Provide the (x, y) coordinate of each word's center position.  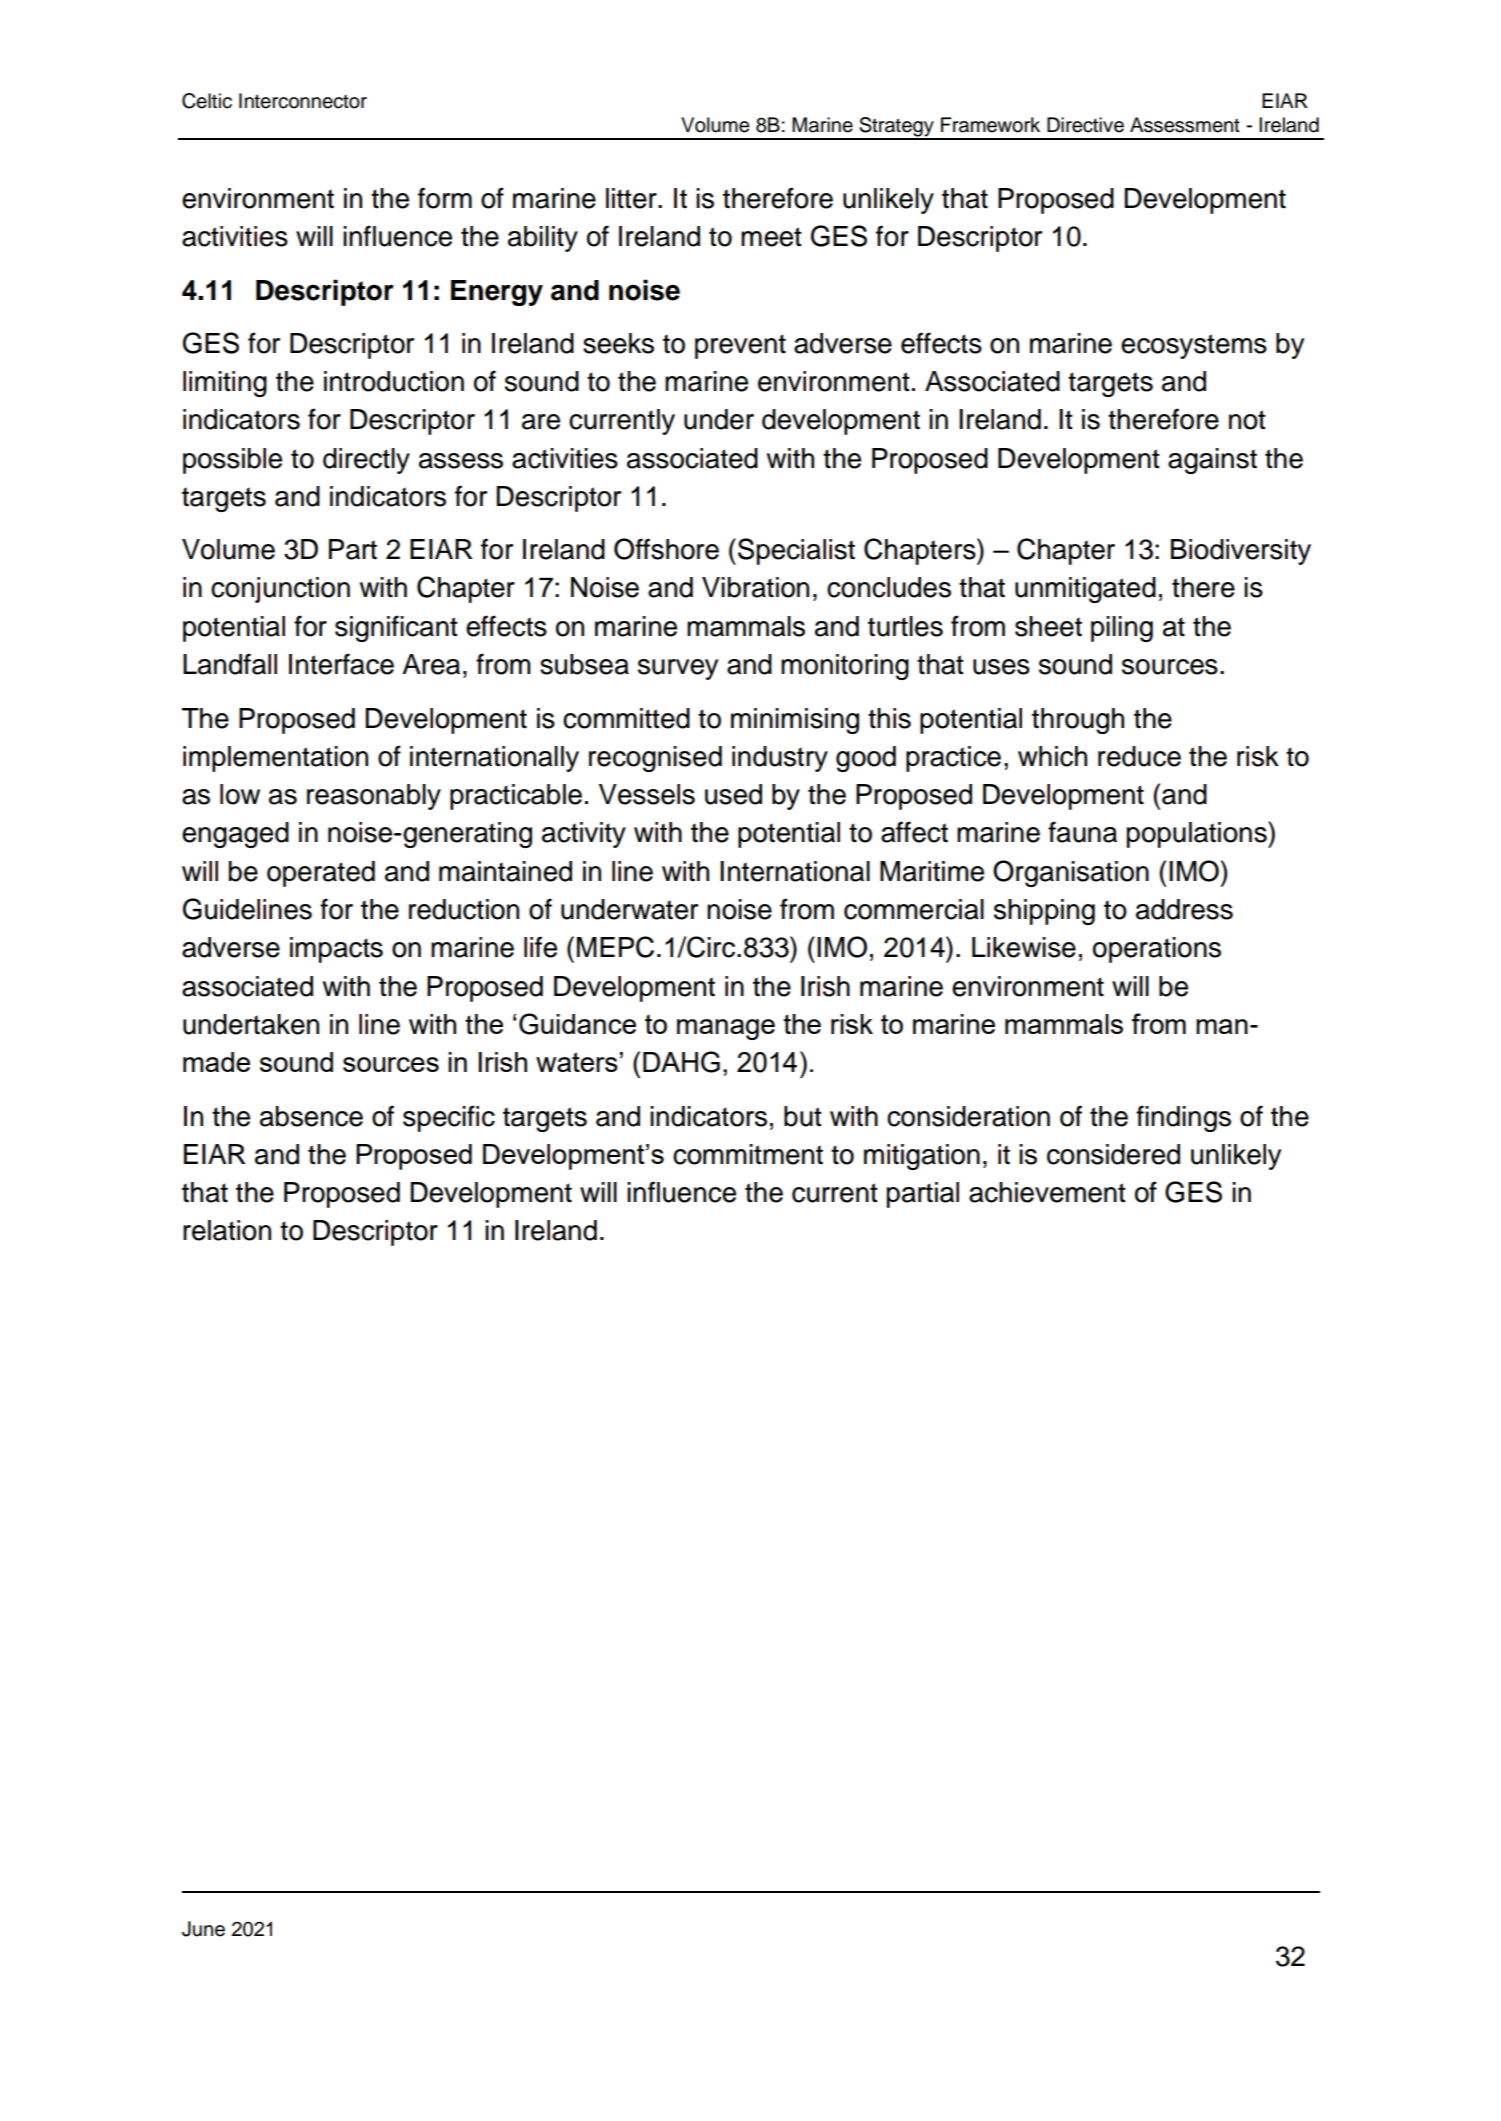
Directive (1085, 125)
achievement (1047, 1192)
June (203, 1929)
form (445, 198)
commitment (748, 1154)
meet (771, 237)
